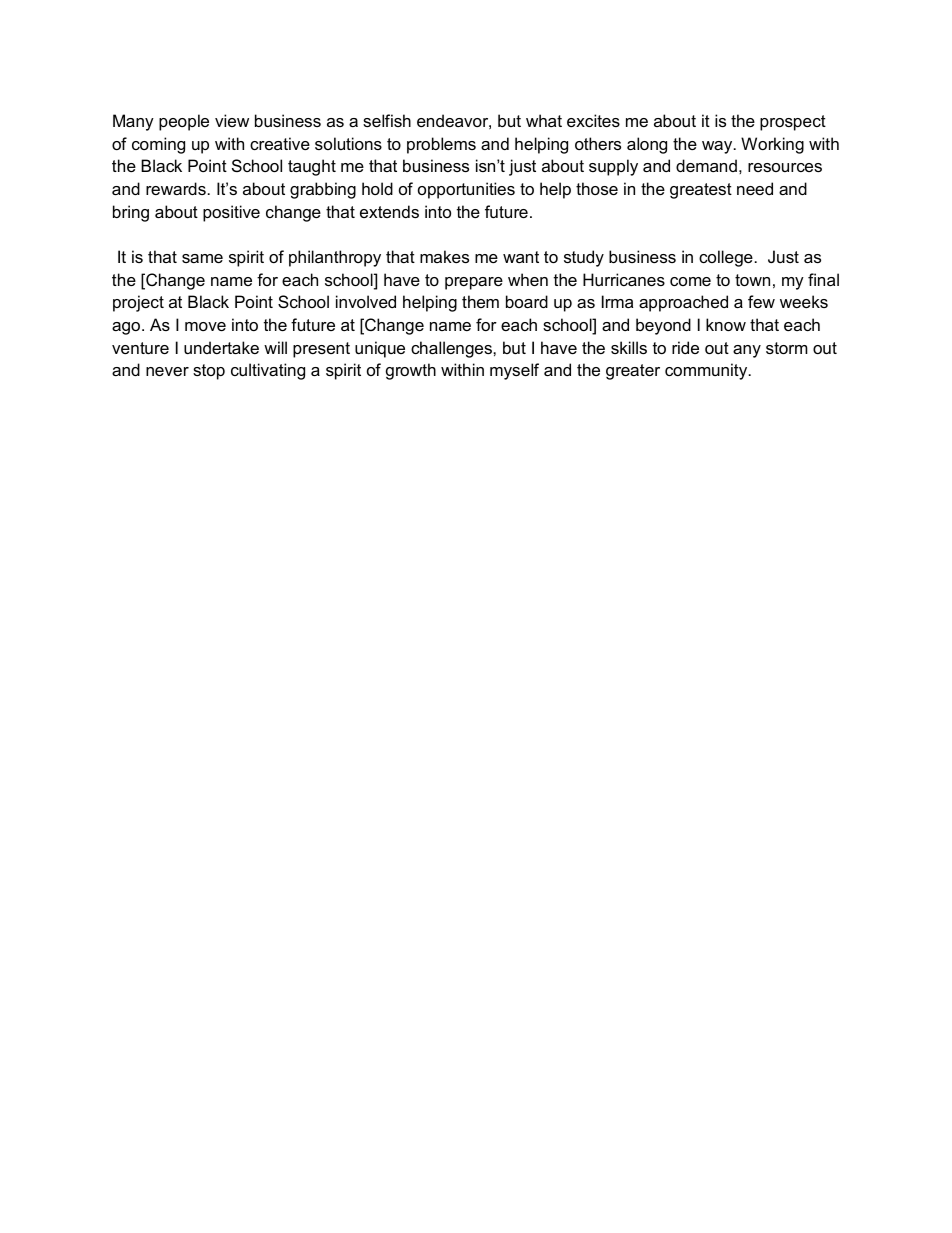 The width and height of the screenshot is (952, 1233). What do you see at coordinates (184, 122) in the screenshot?
I see `people` at bounding box center [184, 122].
